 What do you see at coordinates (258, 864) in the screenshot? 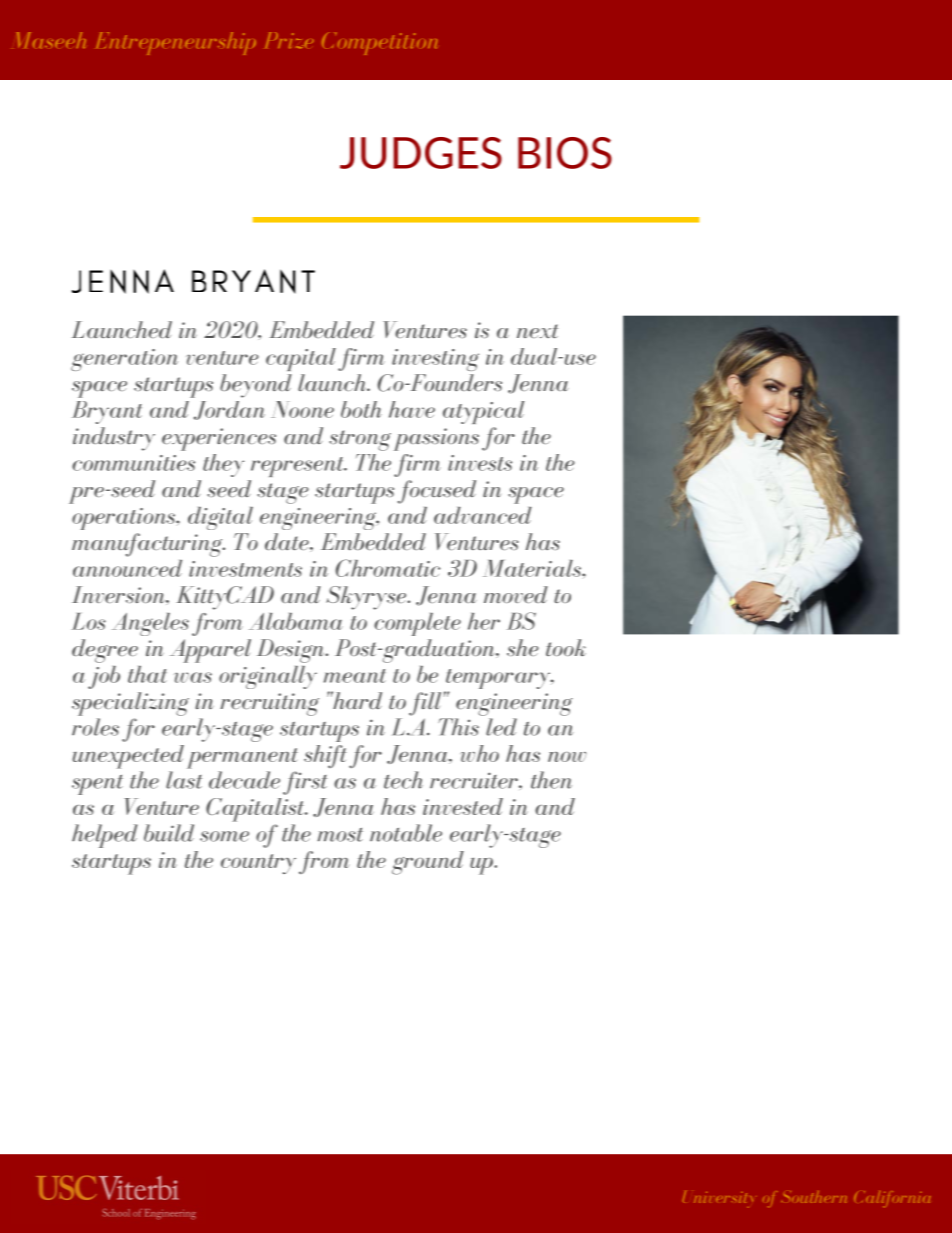
I see `country` at bounding box center [258, 864].
